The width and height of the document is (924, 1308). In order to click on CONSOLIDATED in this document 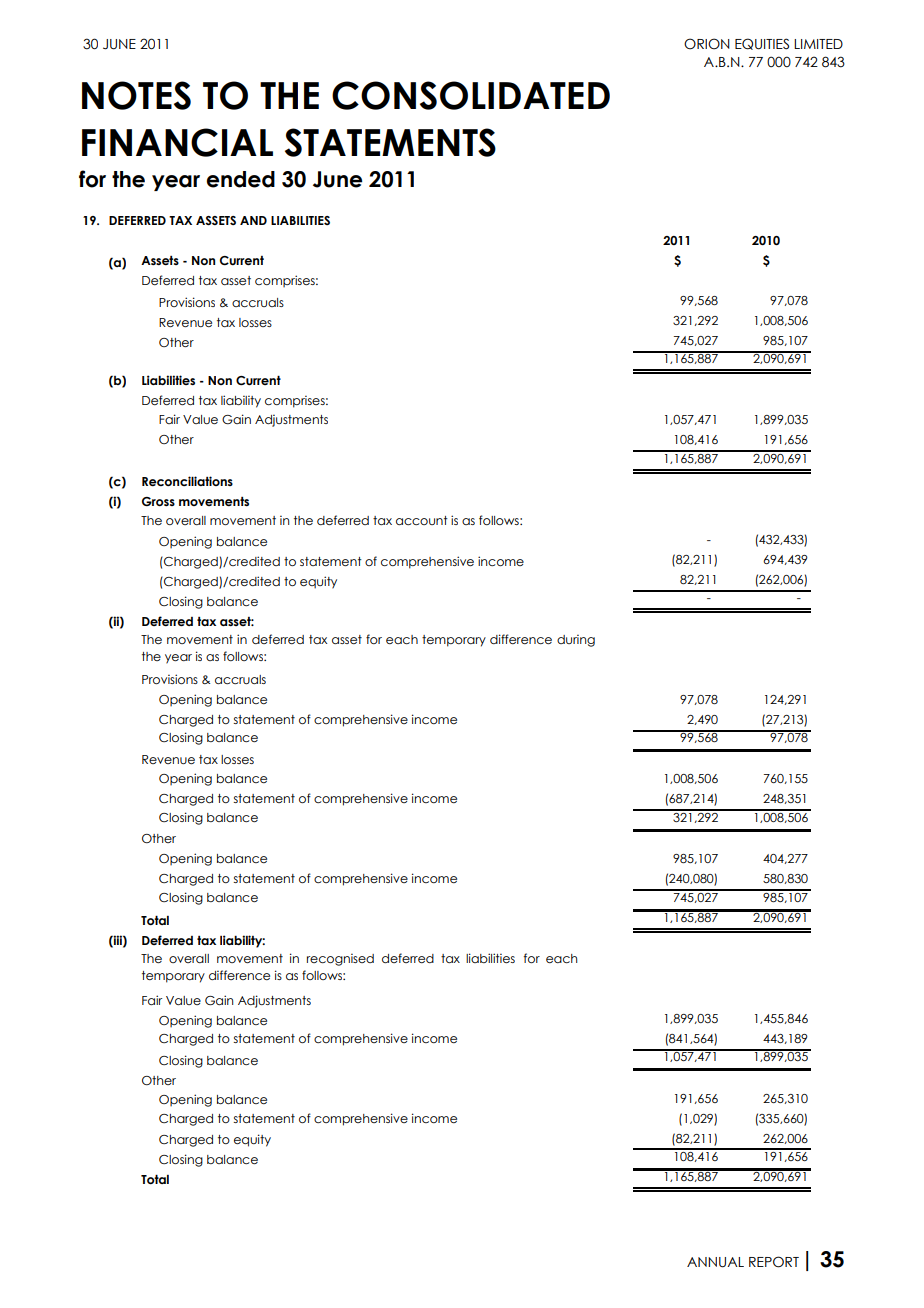, I will do `click(471, 95)`.
